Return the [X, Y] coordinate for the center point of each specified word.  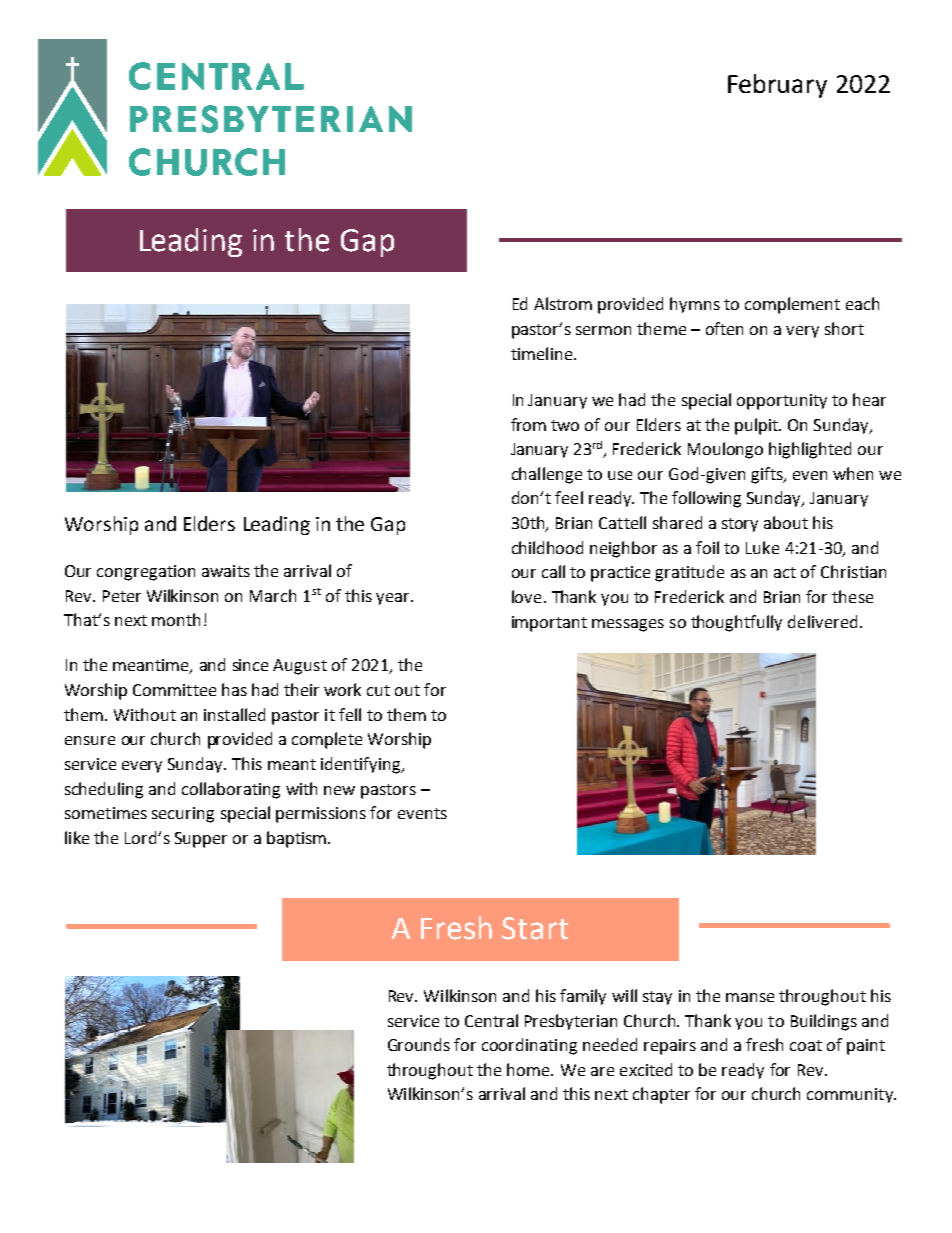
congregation [146, 573]
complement [792, 305]
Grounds [419, 1044]
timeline [543, 353]
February [777, 86]
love [526, 596]
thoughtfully [736, 623]
